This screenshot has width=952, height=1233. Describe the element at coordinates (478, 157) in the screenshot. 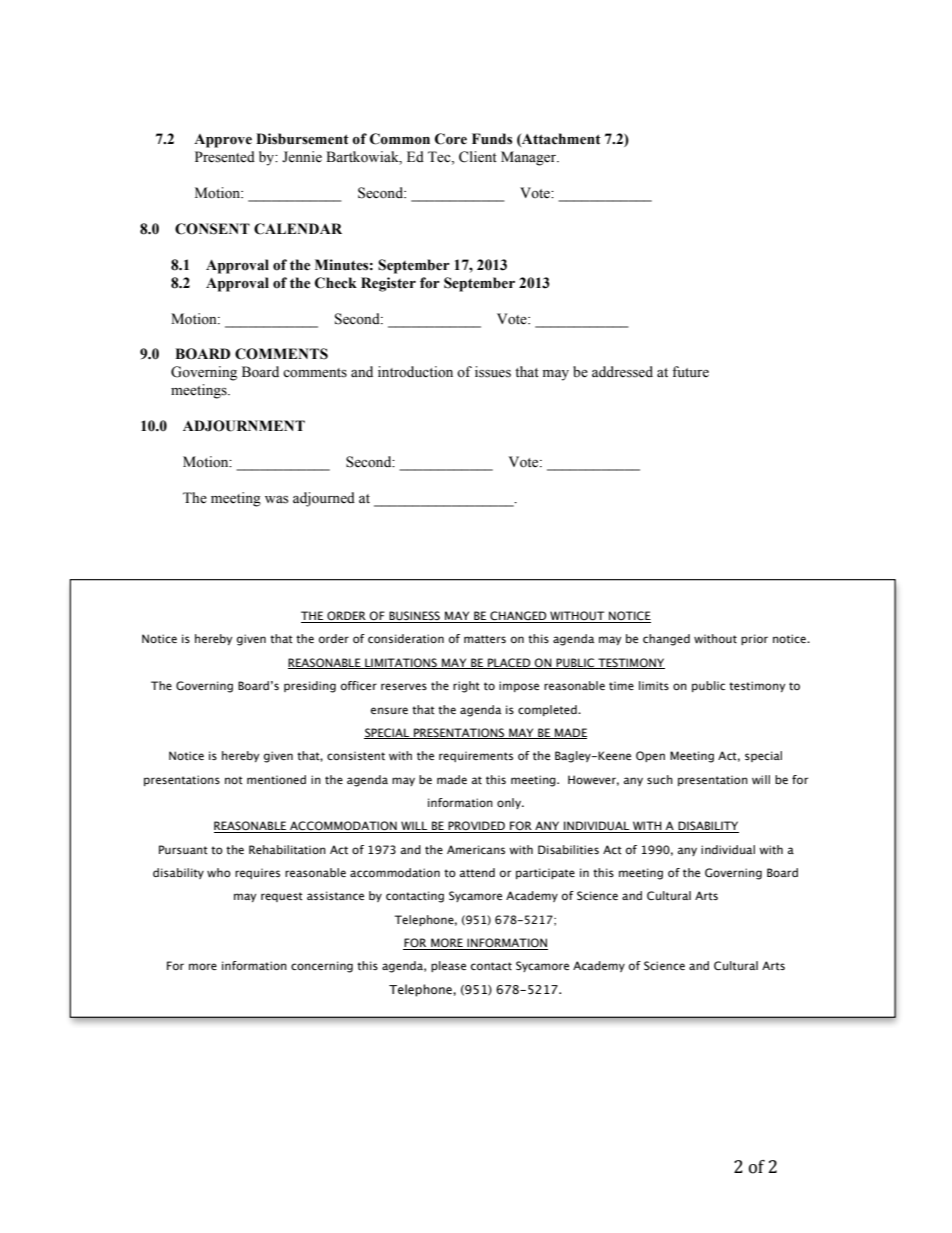

I see `Client` at that location.
